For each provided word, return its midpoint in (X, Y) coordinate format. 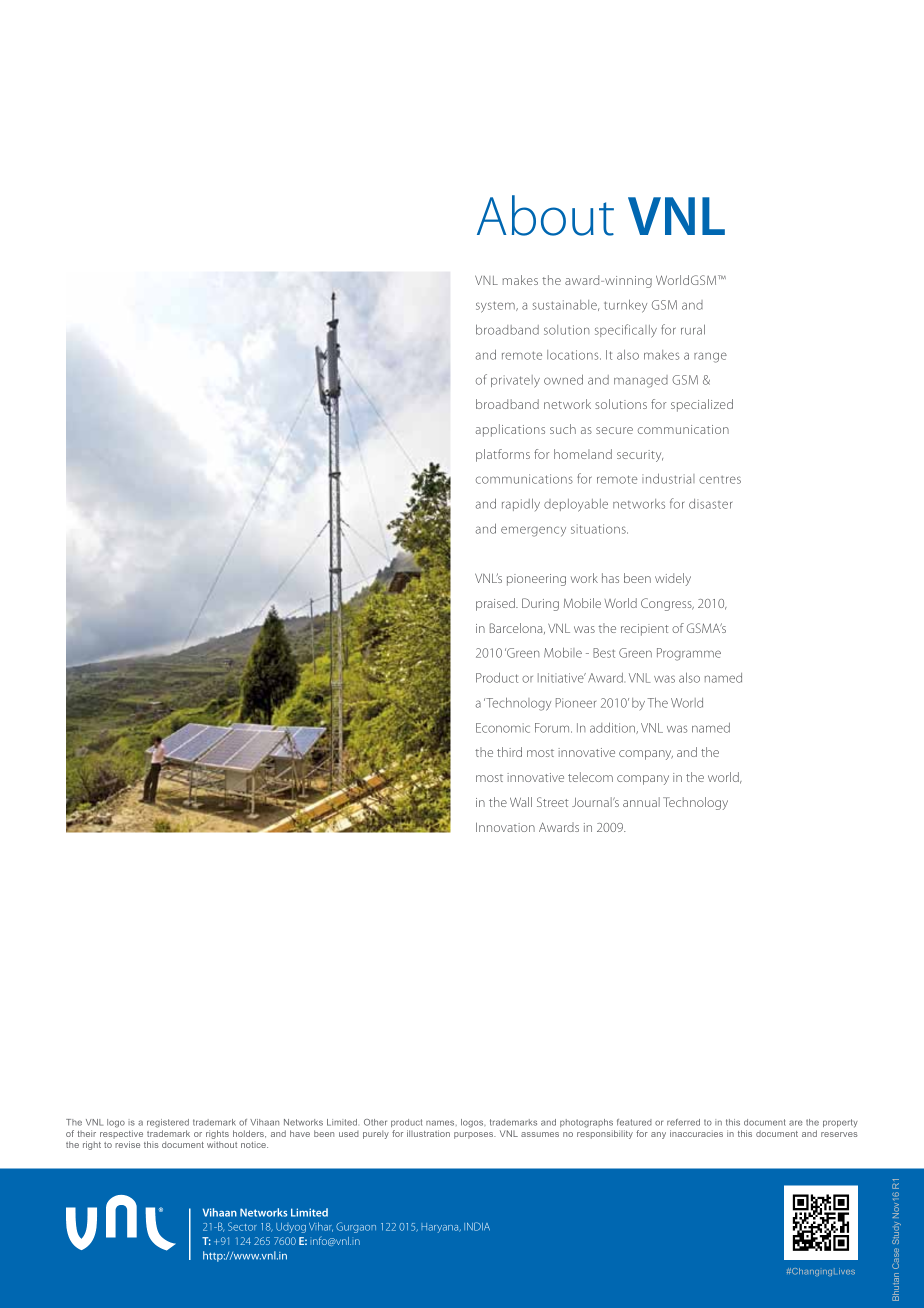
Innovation (505, 827)
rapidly (521, 504)
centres (720, 480)
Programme (689, 654)
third (509, 752)
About (545, 215)
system (496, 307)
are (796, 1123)
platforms (503, 455)
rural (693, 329)
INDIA (477, 1226)
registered (168, 1123)
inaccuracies (696, 1133)
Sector (242, 1226)
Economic (503, 728)
